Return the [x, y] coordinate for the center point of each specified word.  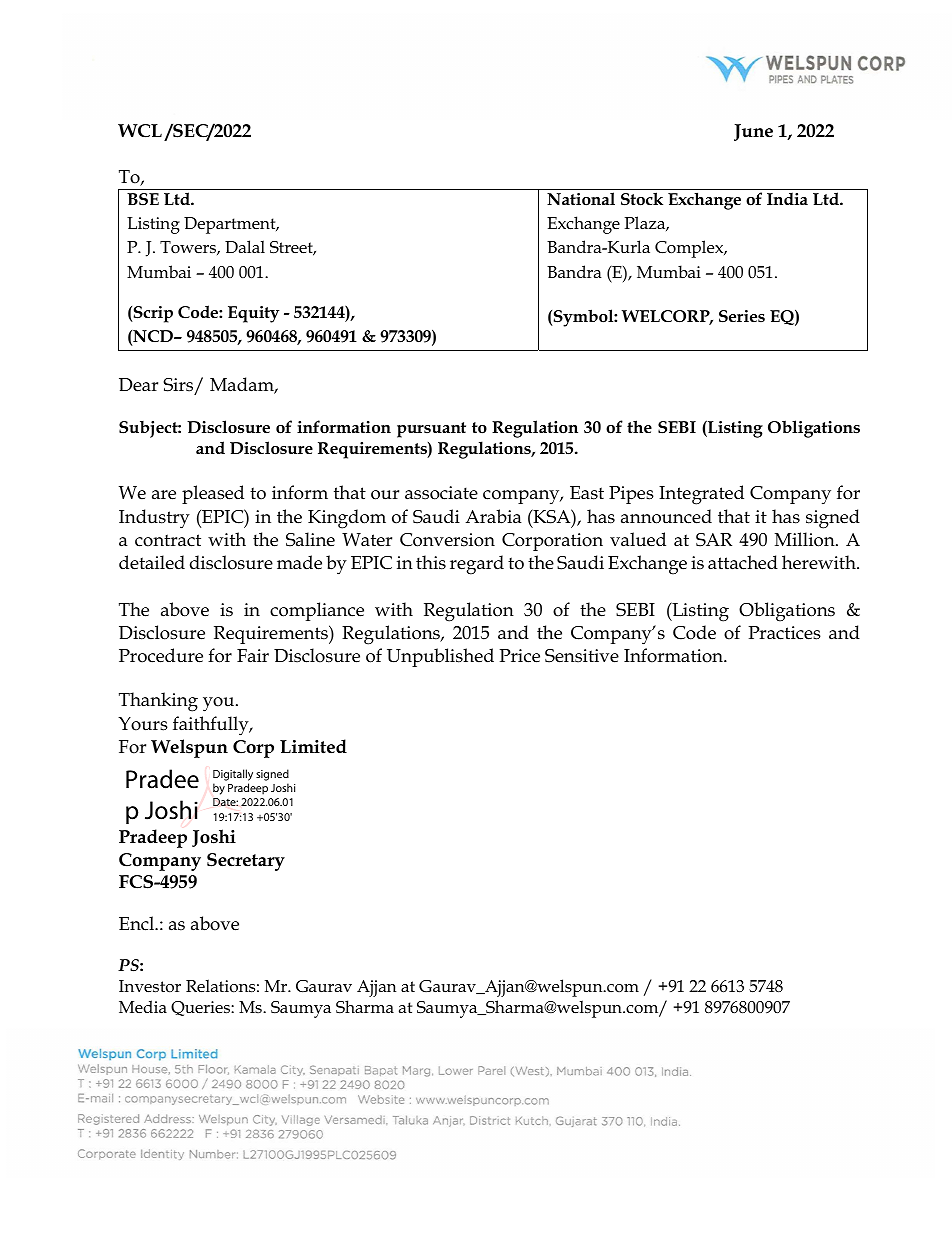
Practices [784, 633]
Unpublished [440, 657]
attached [743, 562]
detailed [152, 562]
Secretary [246, 862]
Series [742, 316]
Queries [201, 1008]
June [753, 132]
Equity [253, 314]
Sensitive [582, 656]
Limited [313, 746]
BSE [143, 199]
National [581, 199]
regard [477, 565]
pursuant [431, 430]
